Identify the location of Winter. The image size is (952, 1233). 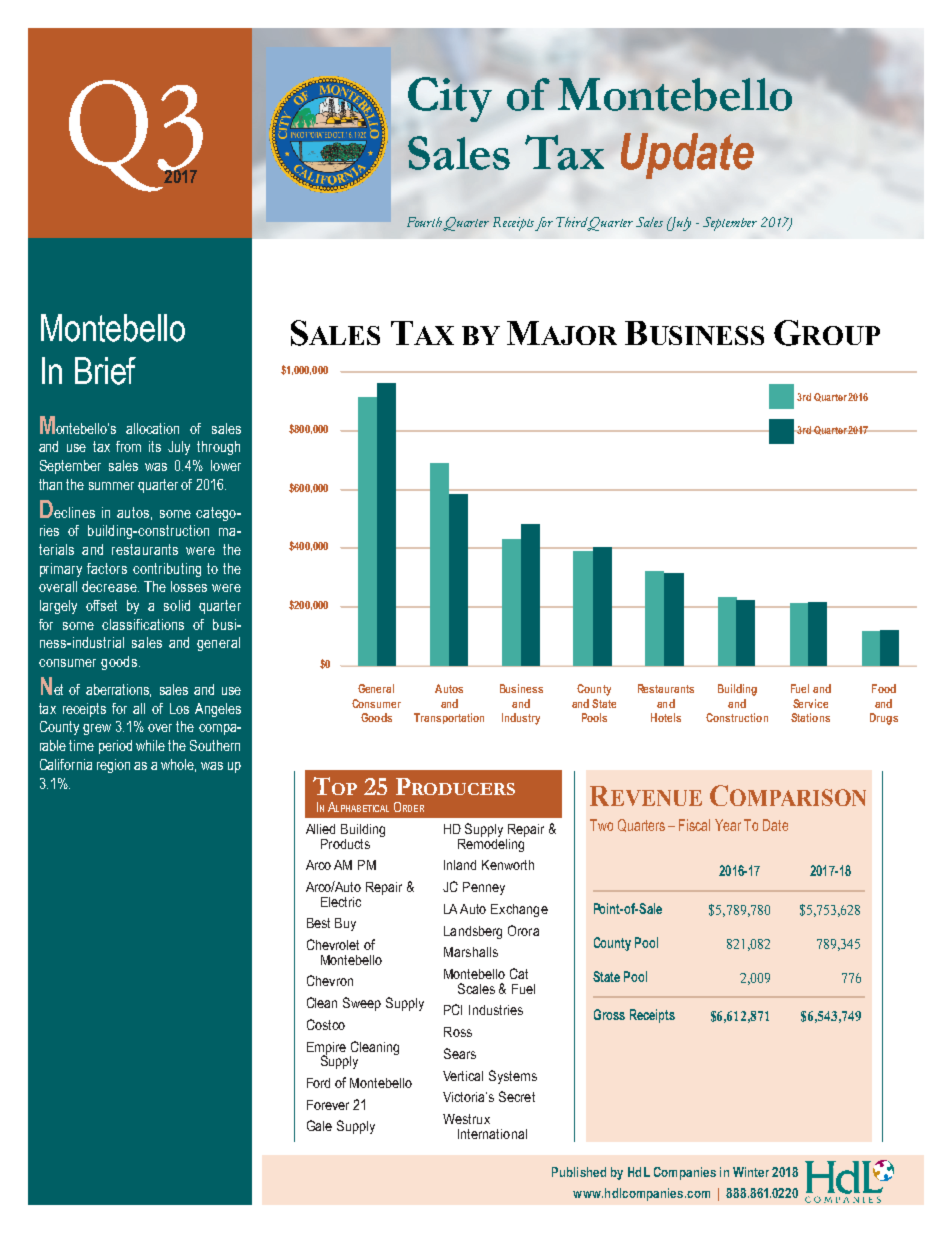
(751, 1172).
